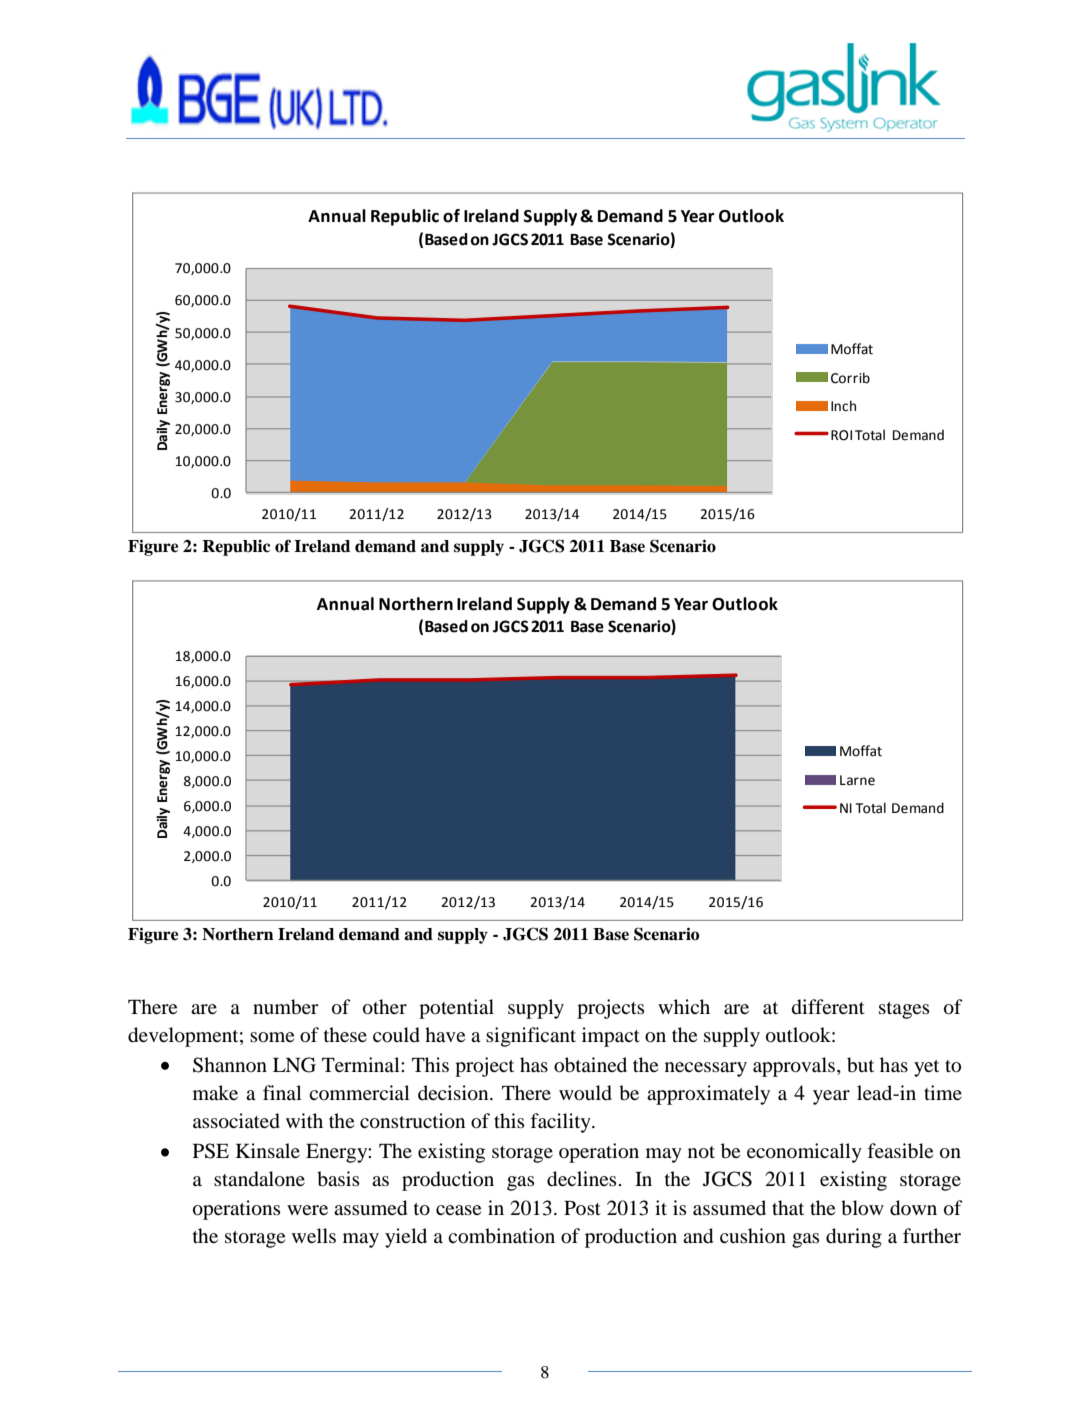 The image size is (1090, 1411). What do you see at coordinates (828, 1007) in the image?
I see `different` at bounding box center [828, 1007].
